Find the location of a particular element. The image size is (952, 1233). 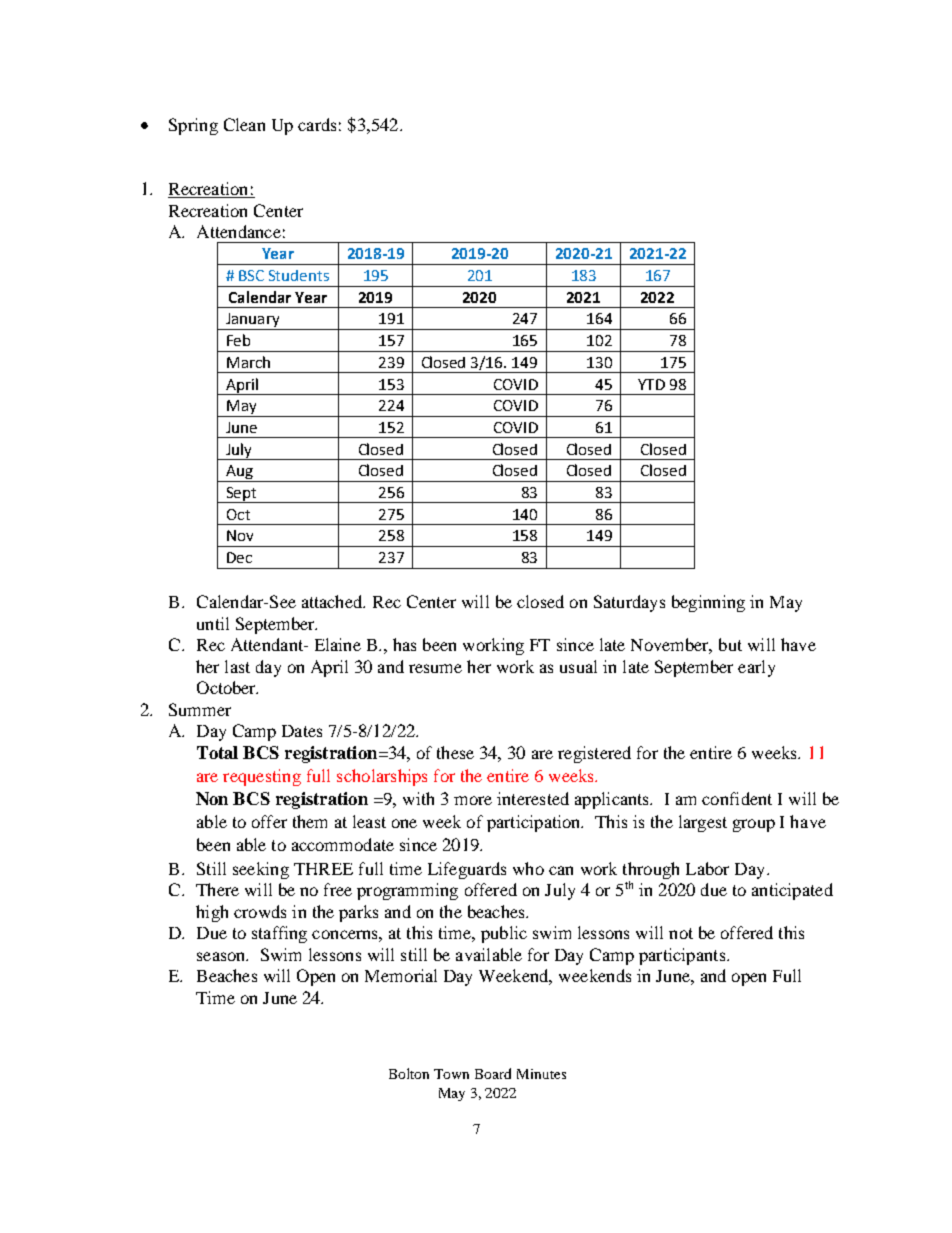

Dec is located at coordinates (239, 557).
